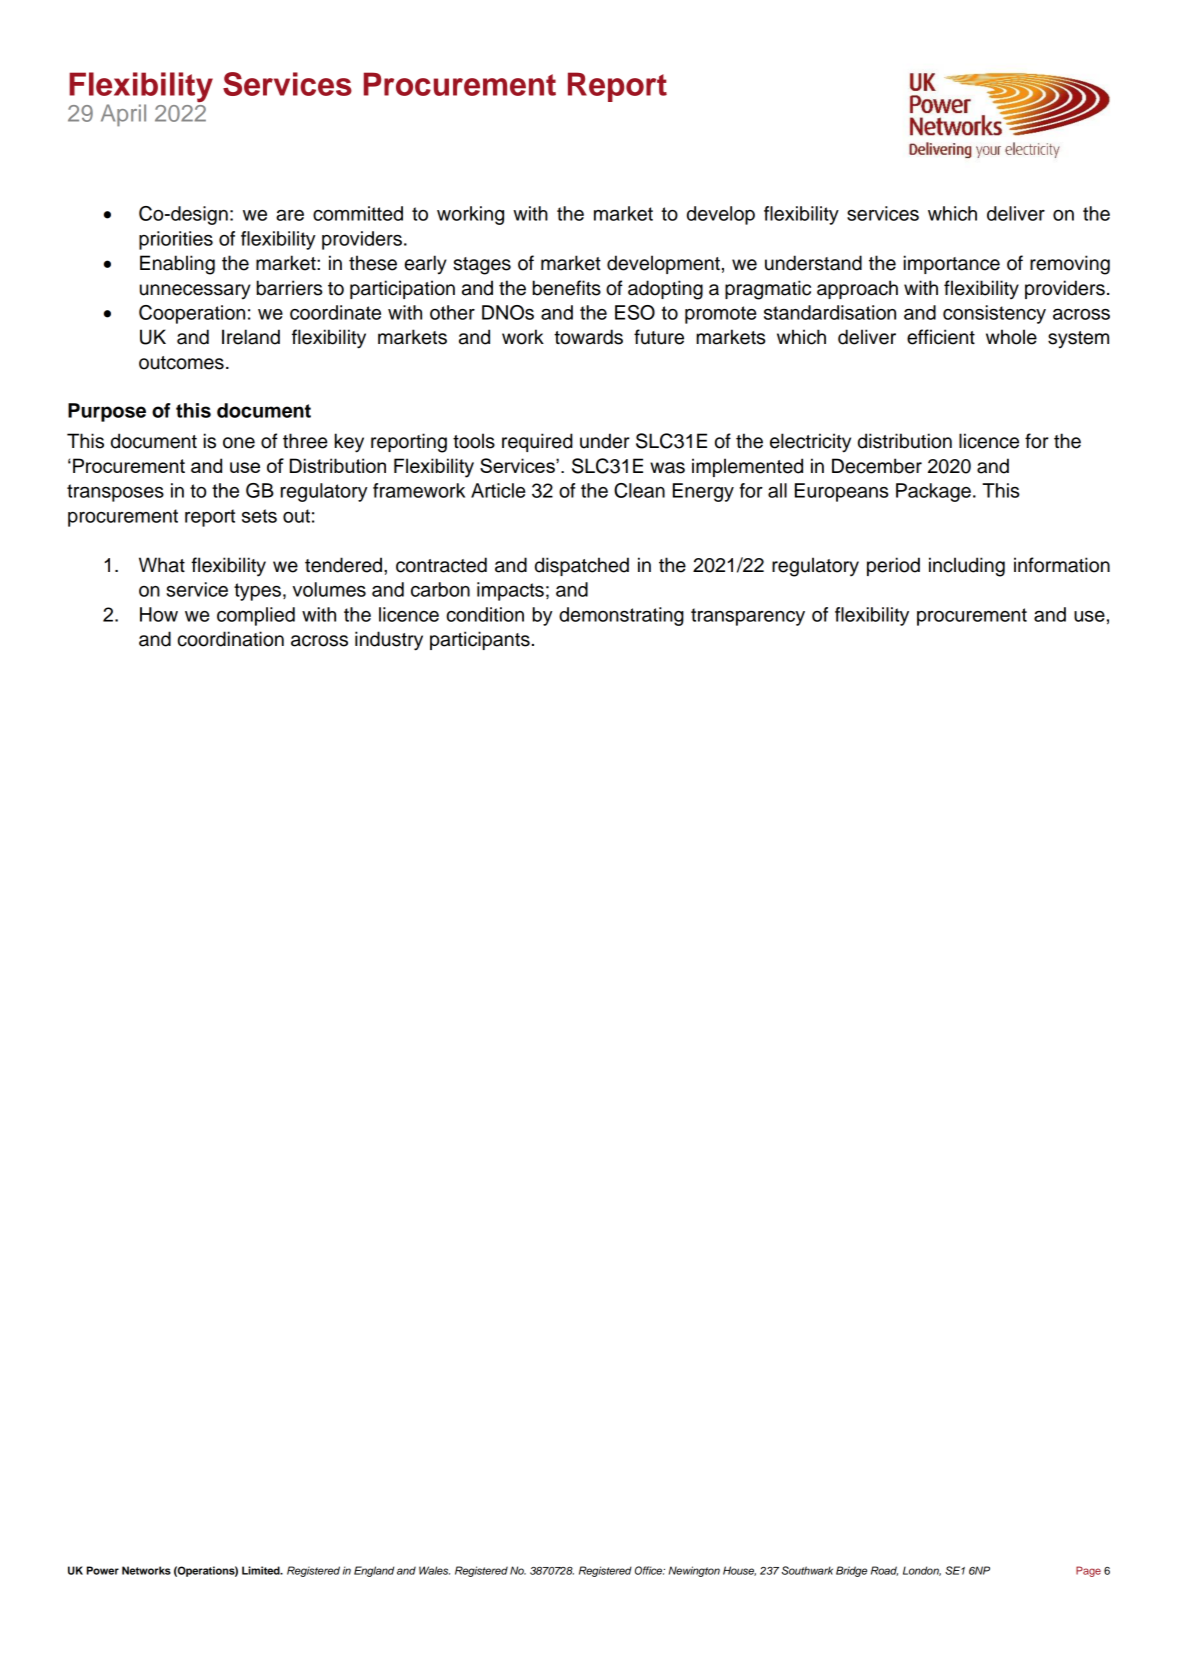 The image size is (1178, 1666). Describe the element at coordinates (259, 516) in the screenshot. I see `sets` at that location.
